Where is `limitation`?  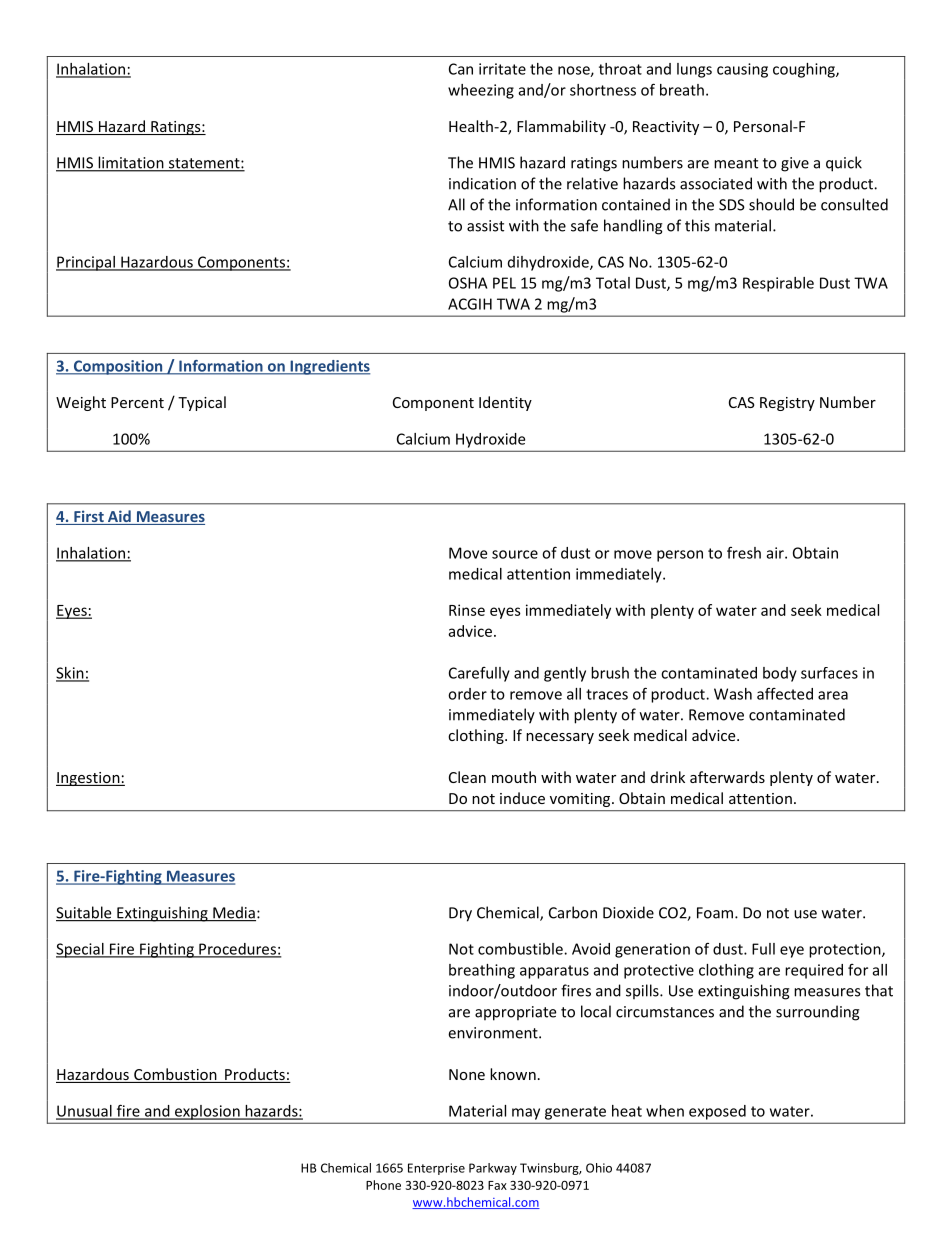 limitation is located at coordinates (131, 163).
